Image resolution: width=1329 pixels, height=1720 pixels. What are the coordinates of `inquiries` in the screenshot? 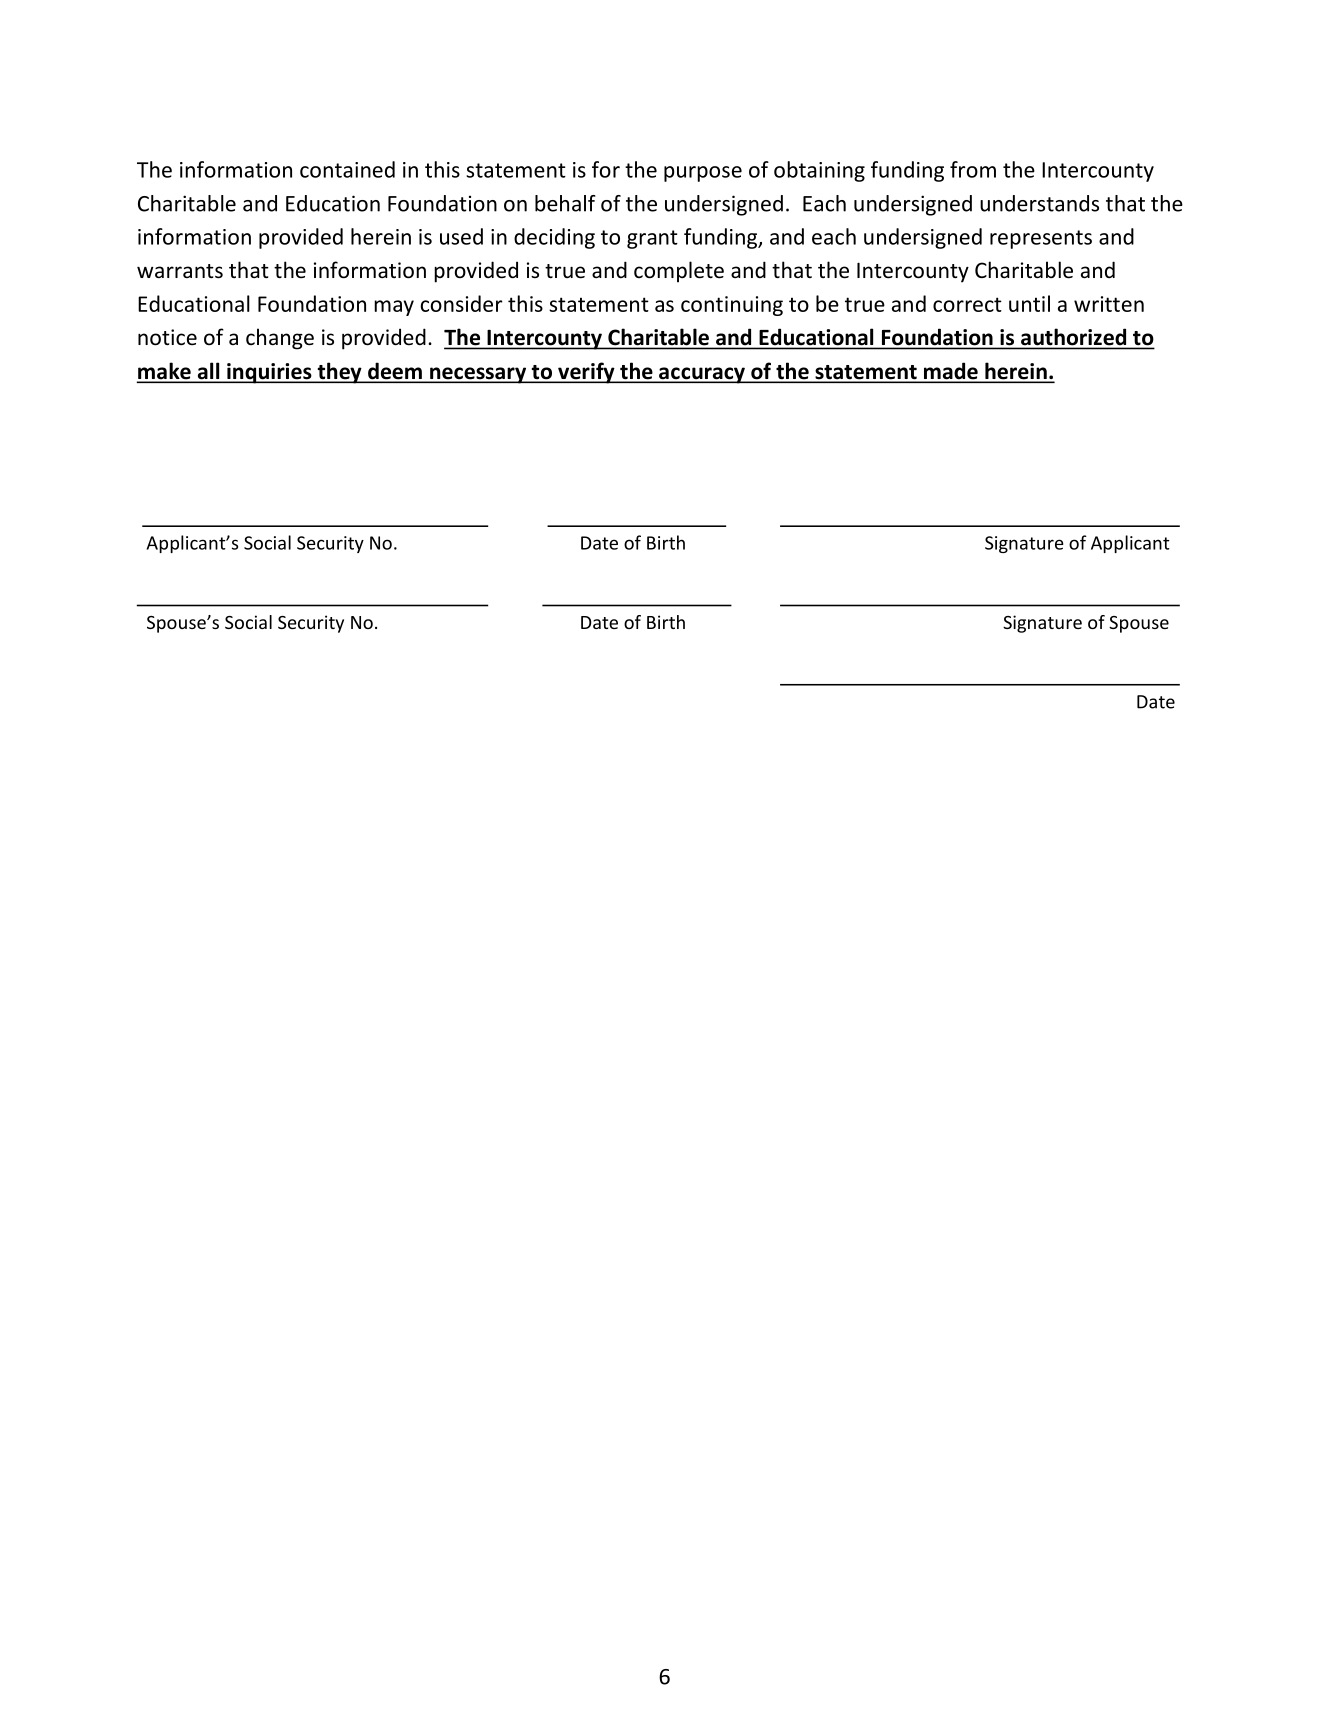 It's located at (269, 373).
